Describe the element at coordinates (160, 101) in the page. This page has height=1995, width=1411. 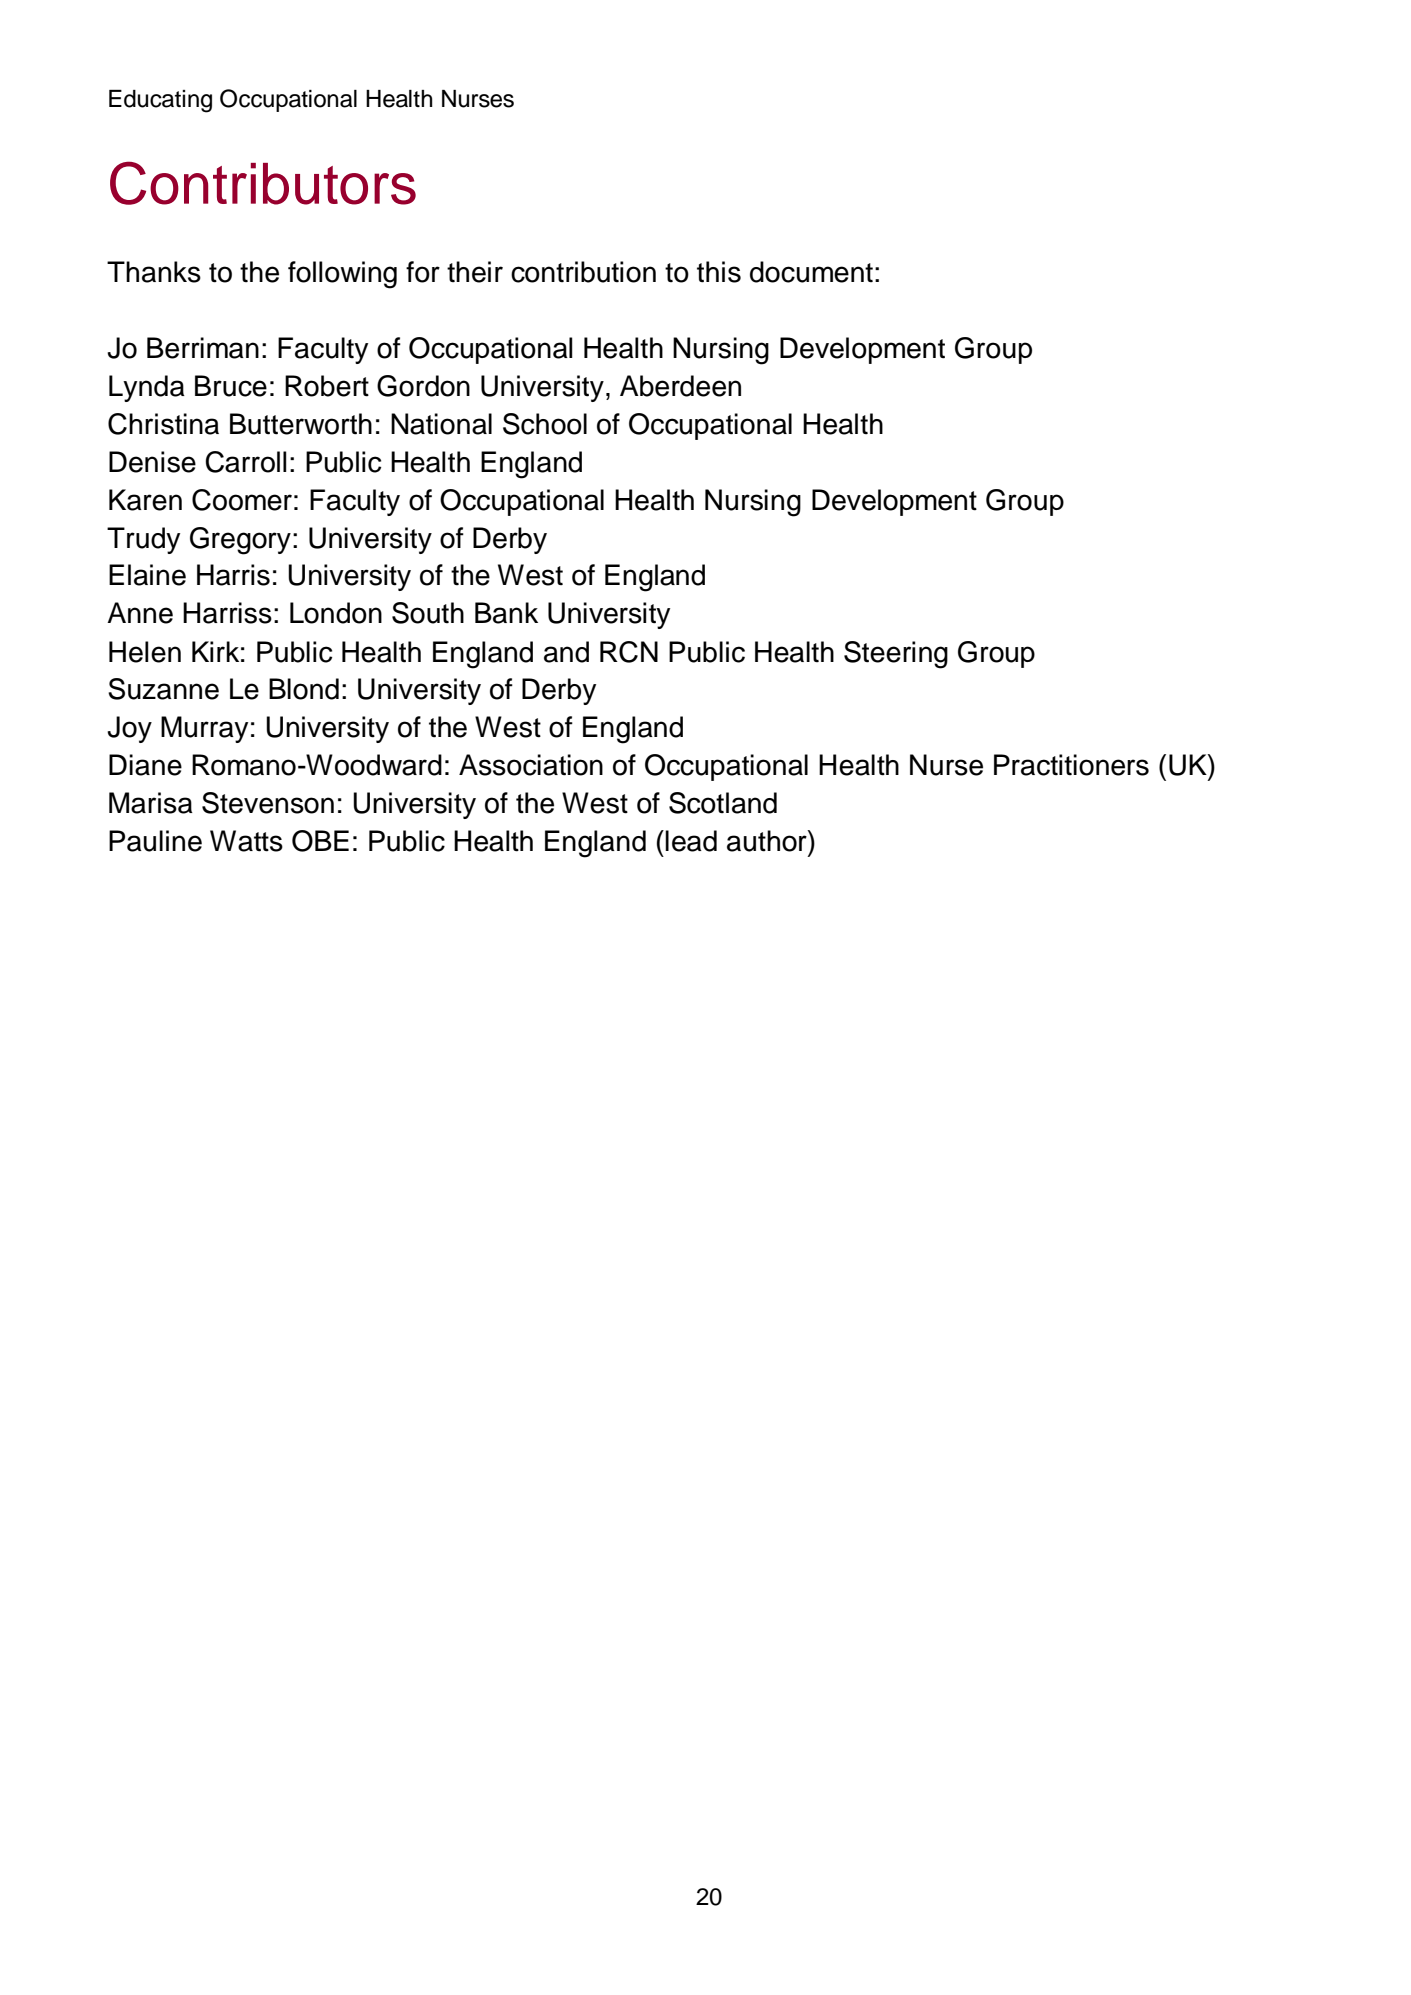
I see `Educating` at that location.
